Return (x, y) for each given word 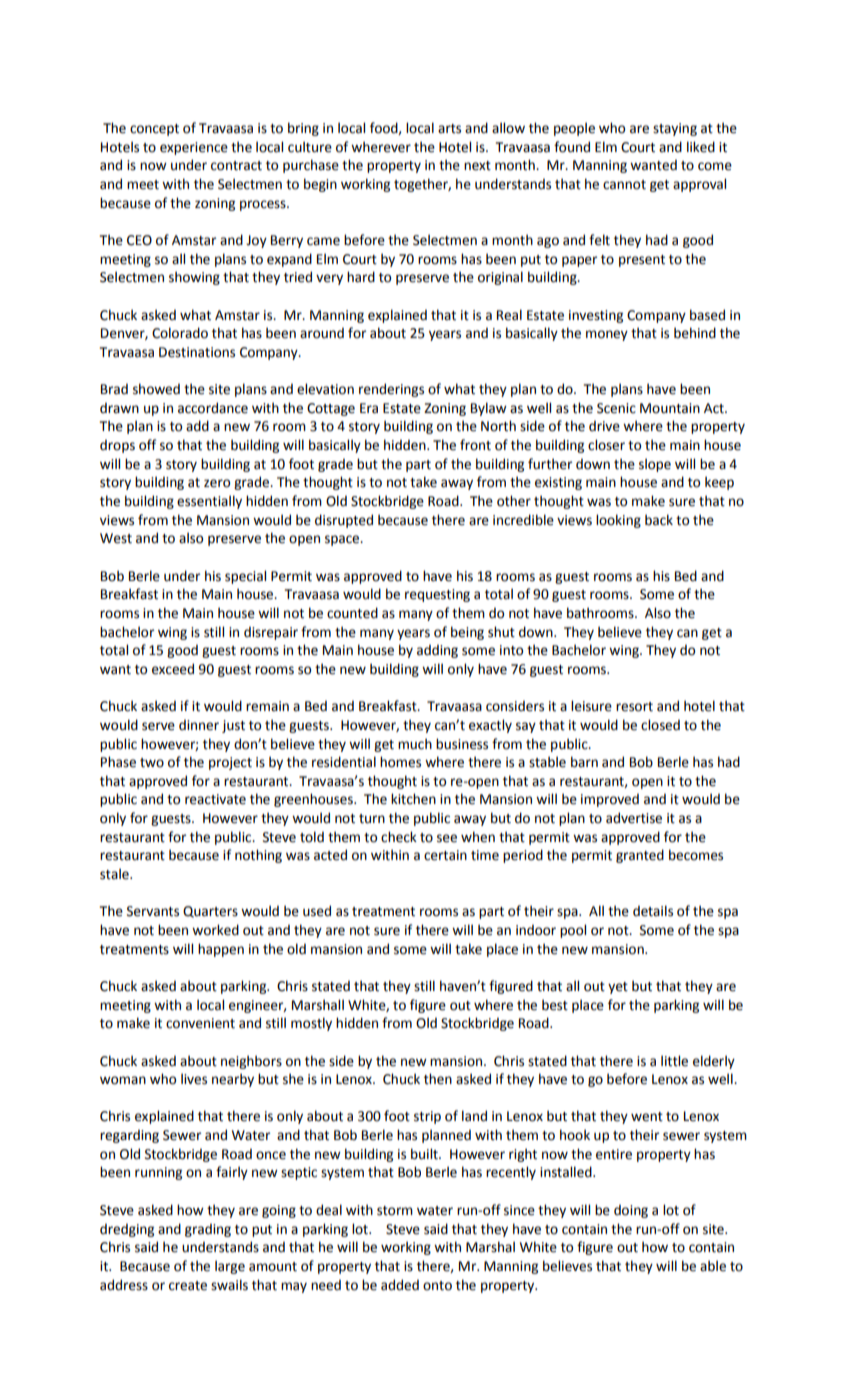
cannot (624, 185)
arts (449, 129)
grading (208, 1230)
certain (445, 855)
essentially (209, 502)
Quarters (210, 912)
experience (194, 148)
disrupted (344, 521)
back (659, 520)
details (653, 911)
